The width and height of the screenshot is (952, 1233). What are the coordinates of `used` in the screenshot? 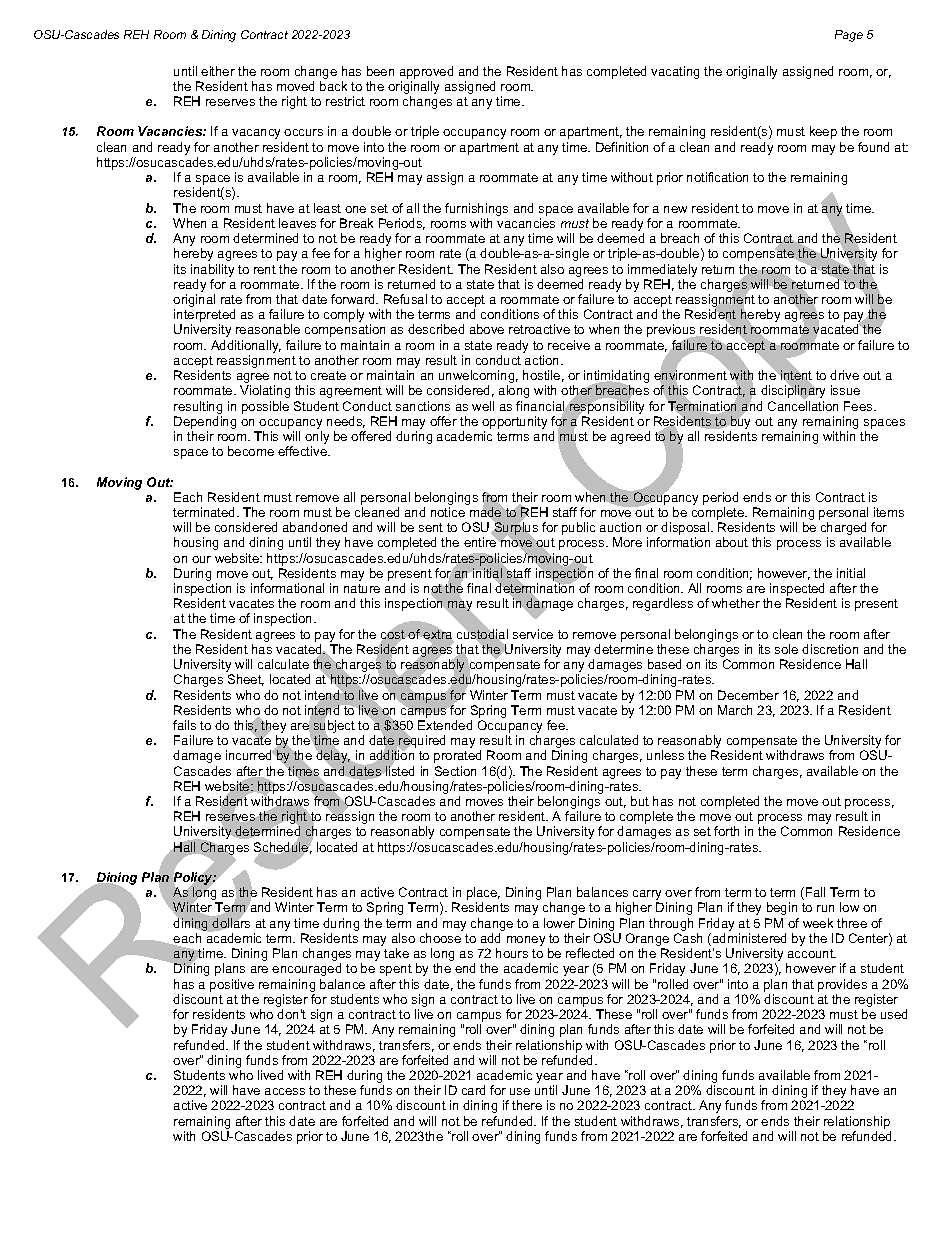 It's located at (894, 1014).
